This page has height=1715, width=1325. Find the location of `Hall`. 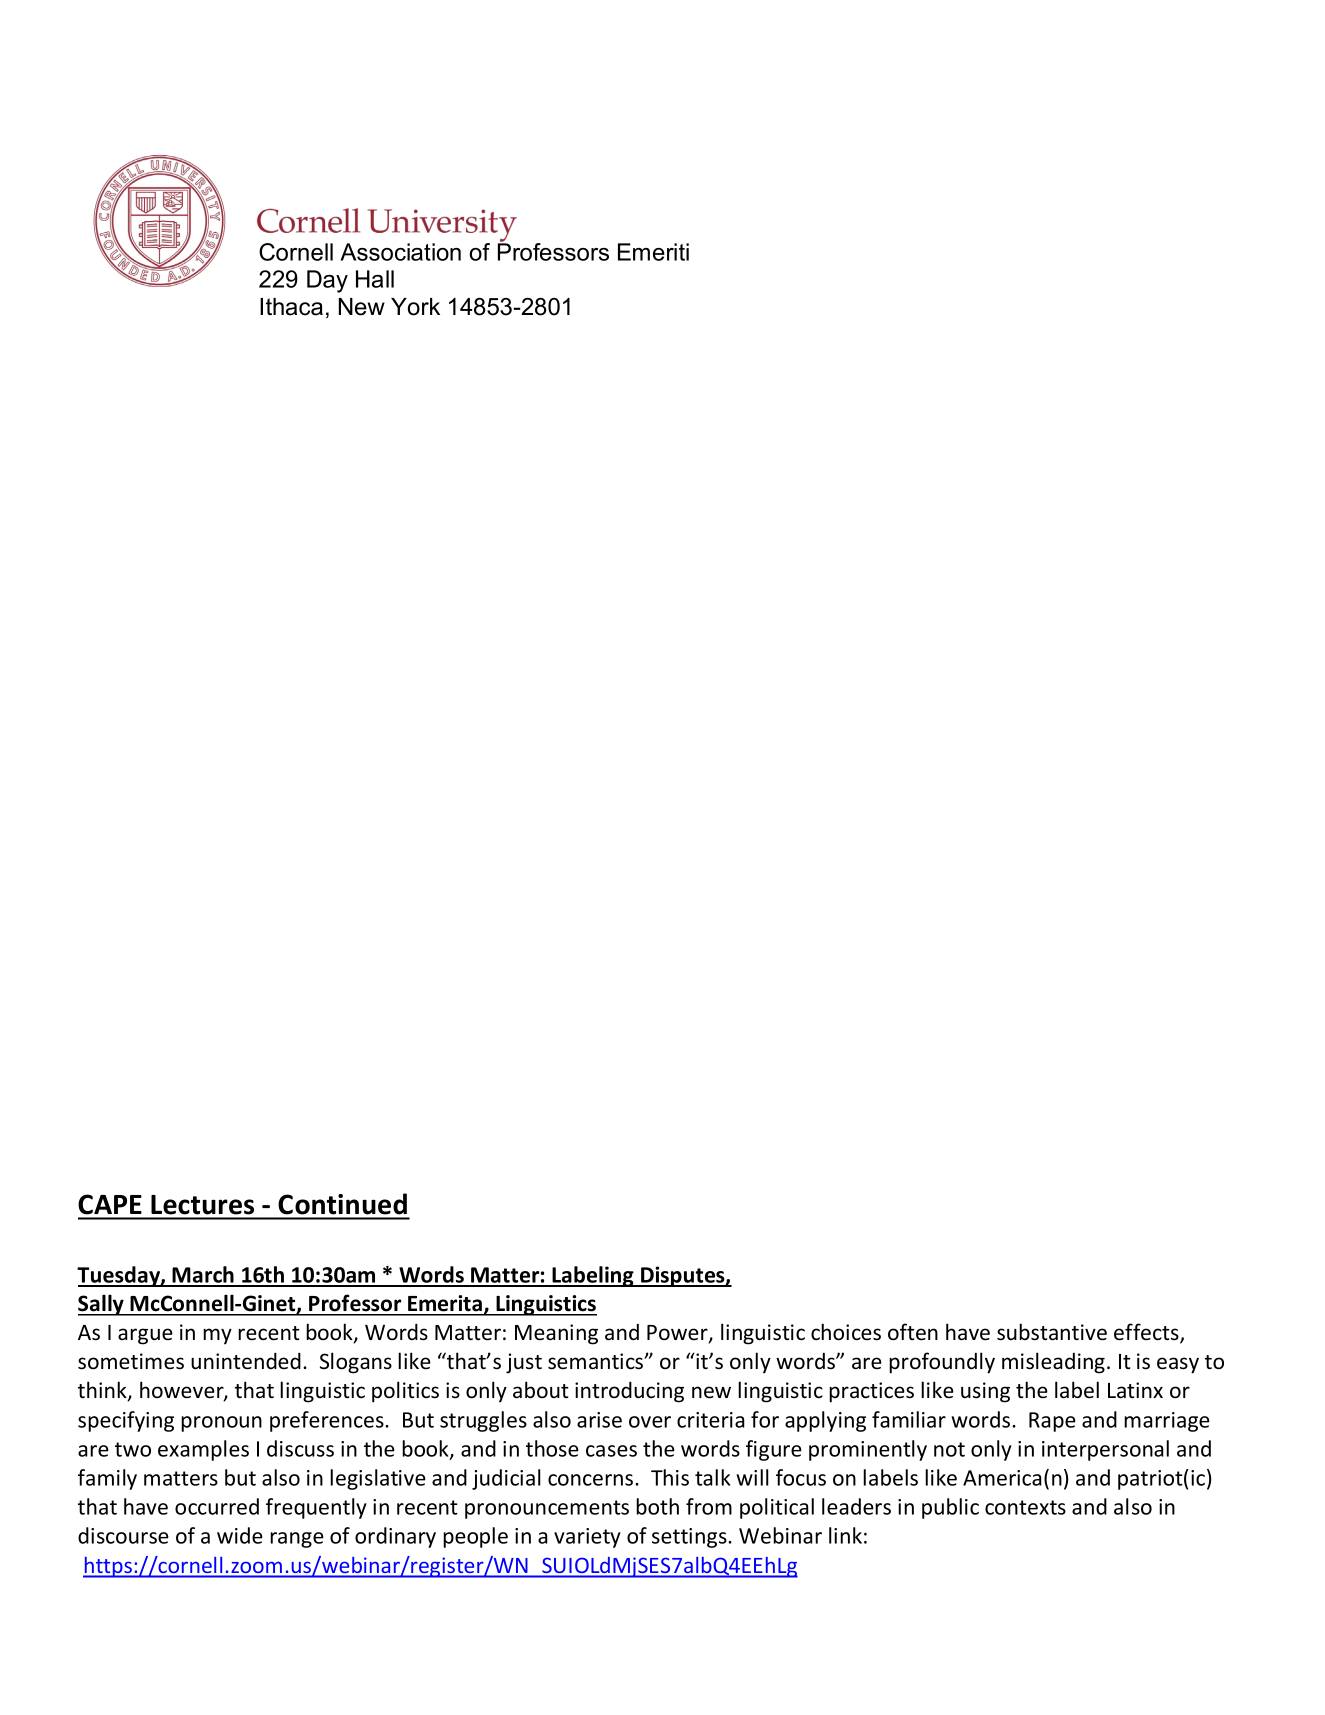

Hall is located at coordinates (375, 279).
